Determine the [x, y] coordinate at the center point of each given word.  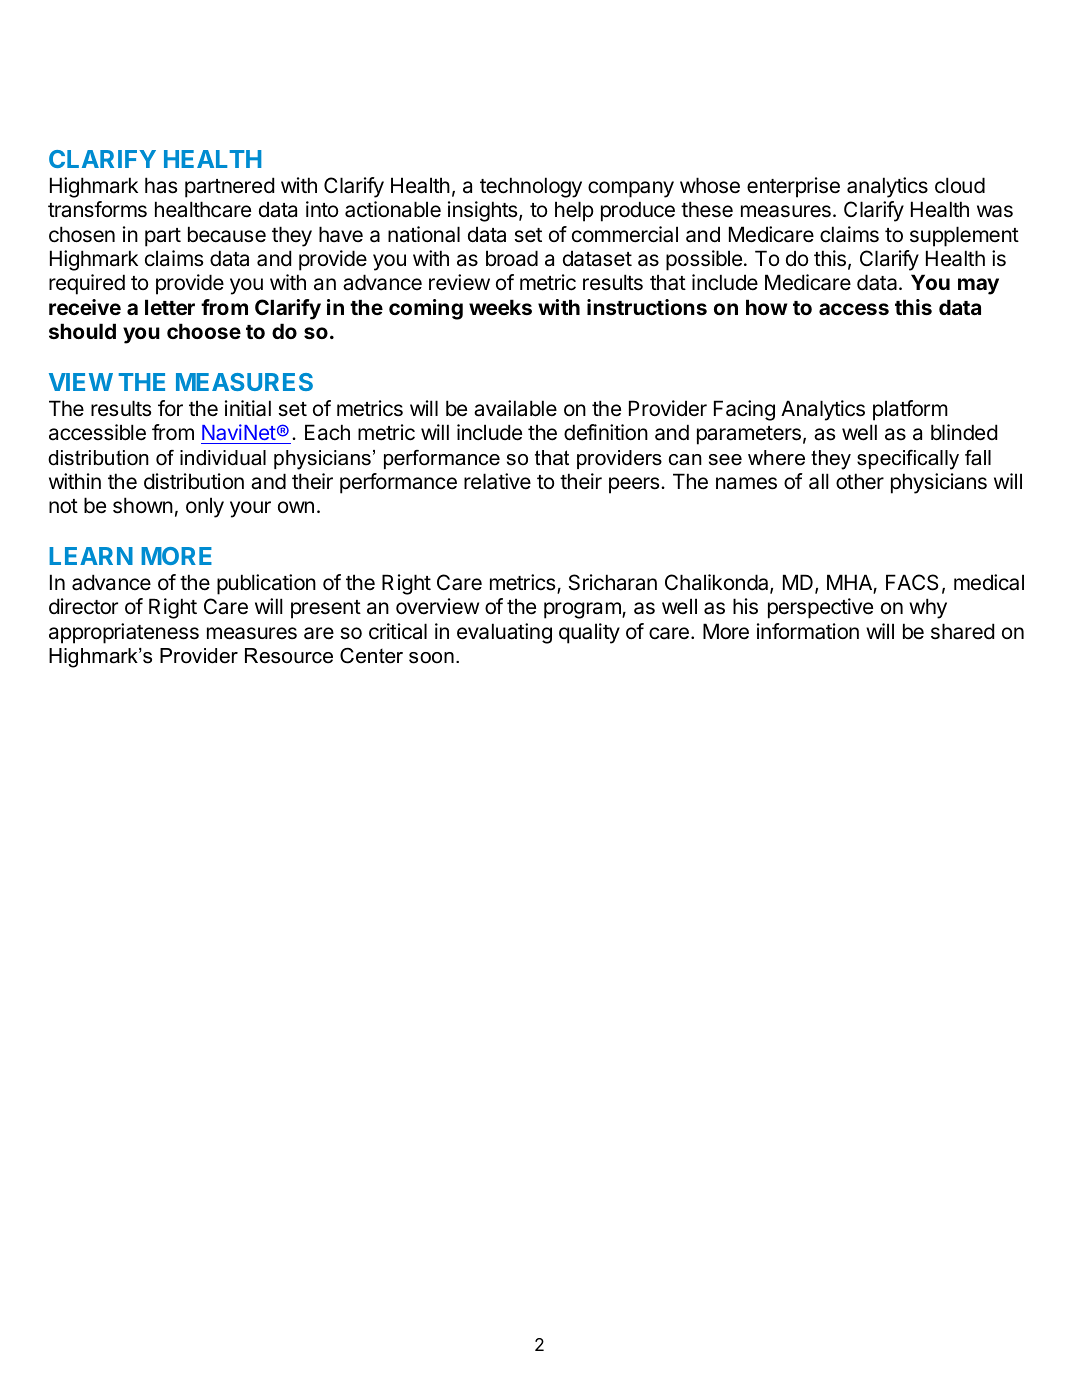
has [161, 185]
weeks [500, 307]
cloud [960, 185]
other [860, 481]
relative [497, 481]
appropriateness [124, 633]
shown [143, 505]
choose [204, 331]
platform [910, 410]
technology [531, 187]
